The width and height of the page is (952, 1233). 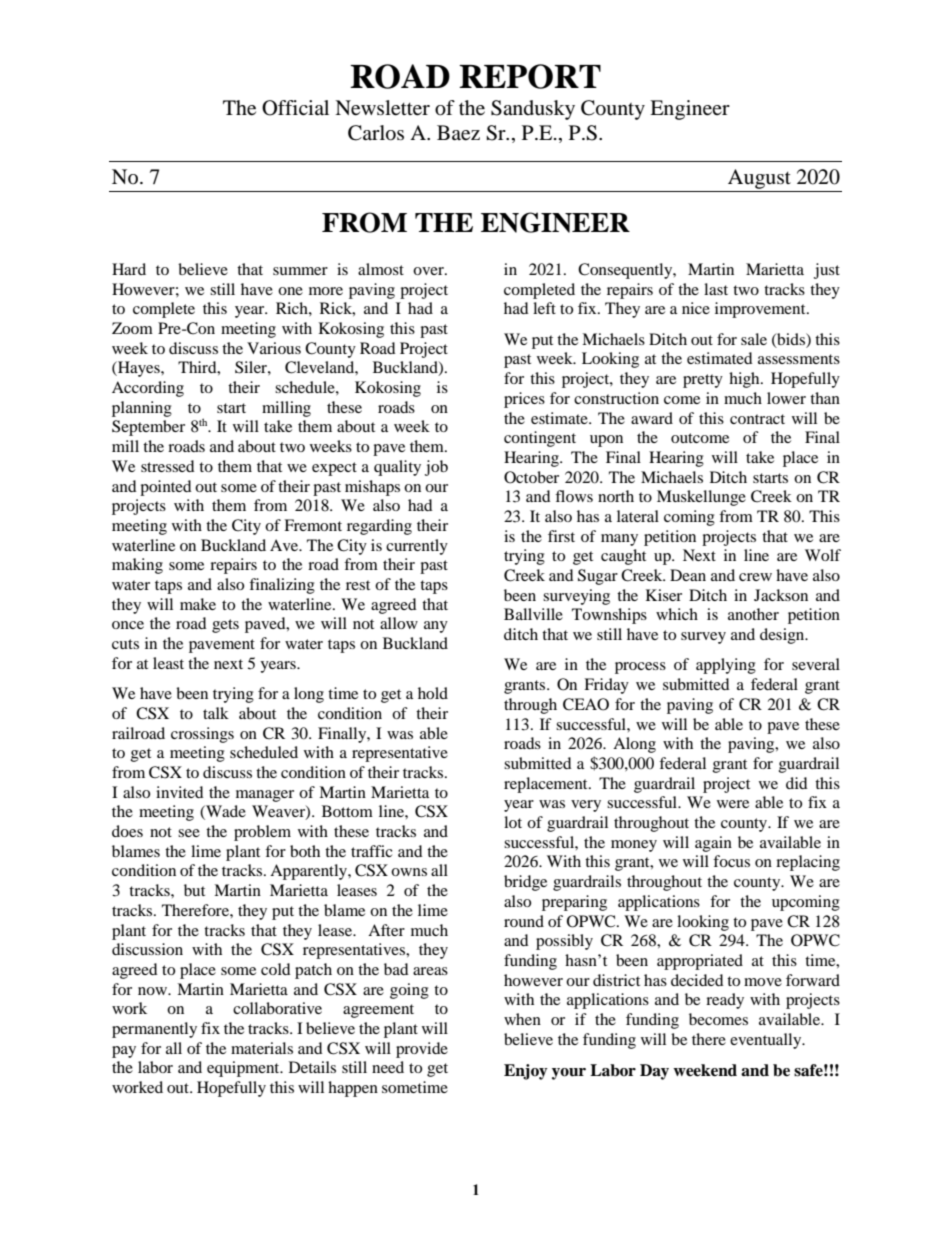 I want to click on equipment, so click(x=244, y=1069).
